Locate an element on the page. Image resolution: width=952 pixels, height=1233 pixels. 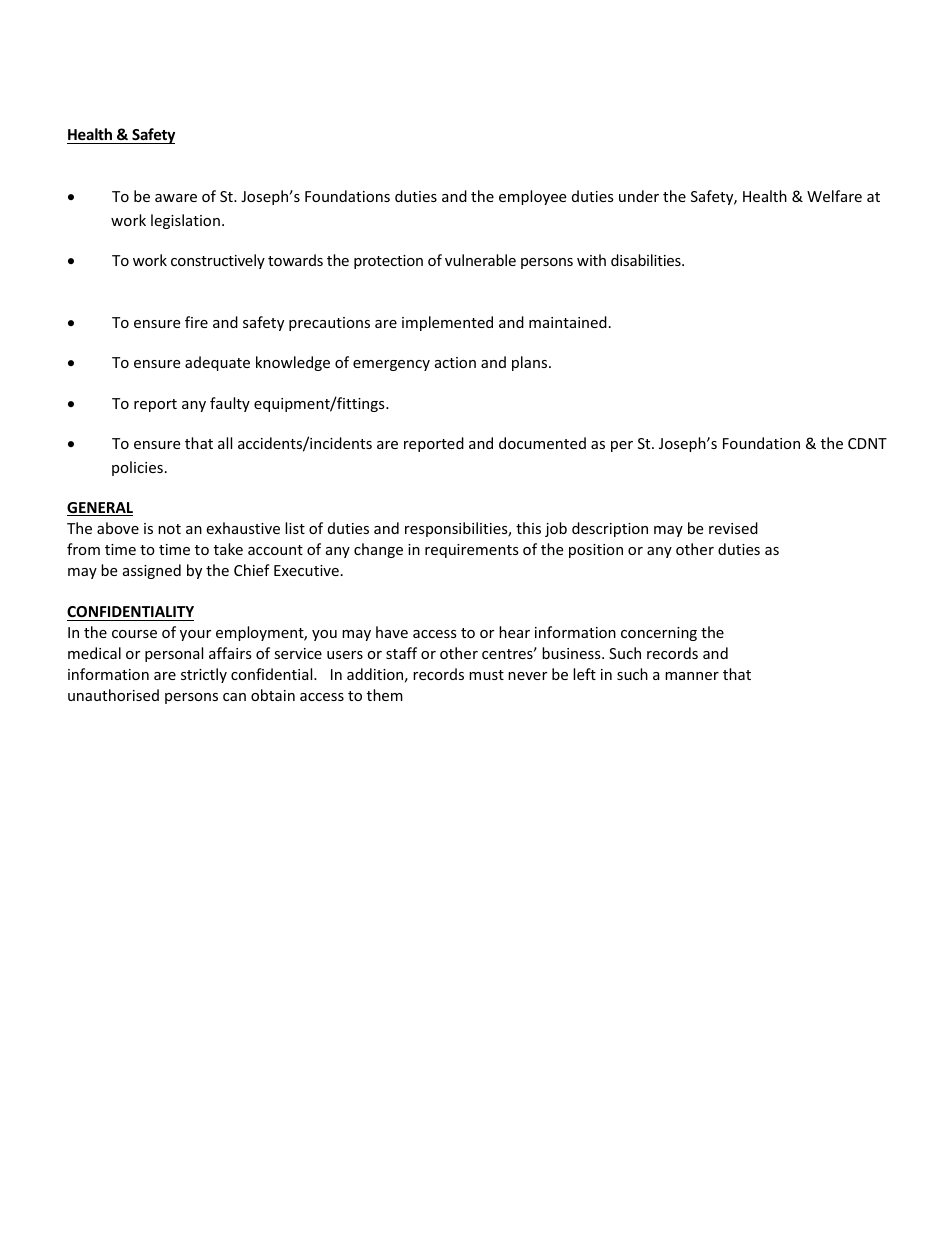
all is located at coordinates (225, 443).
